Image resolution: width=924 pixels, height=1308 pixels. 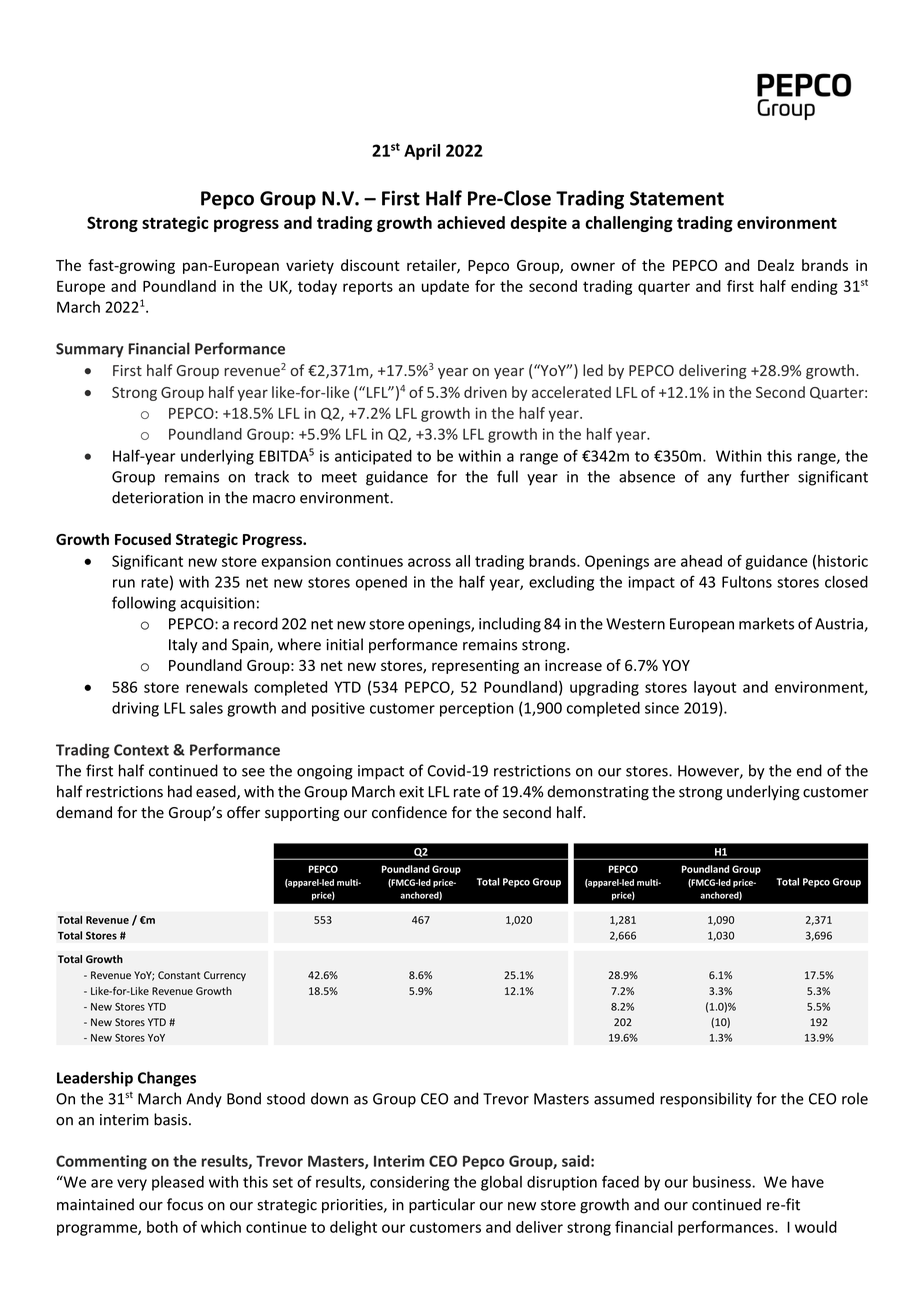 What do you see at coordinates (706, 1100) in the screenshot?
I see `responsibility` at bounding box center [706, 1100].
